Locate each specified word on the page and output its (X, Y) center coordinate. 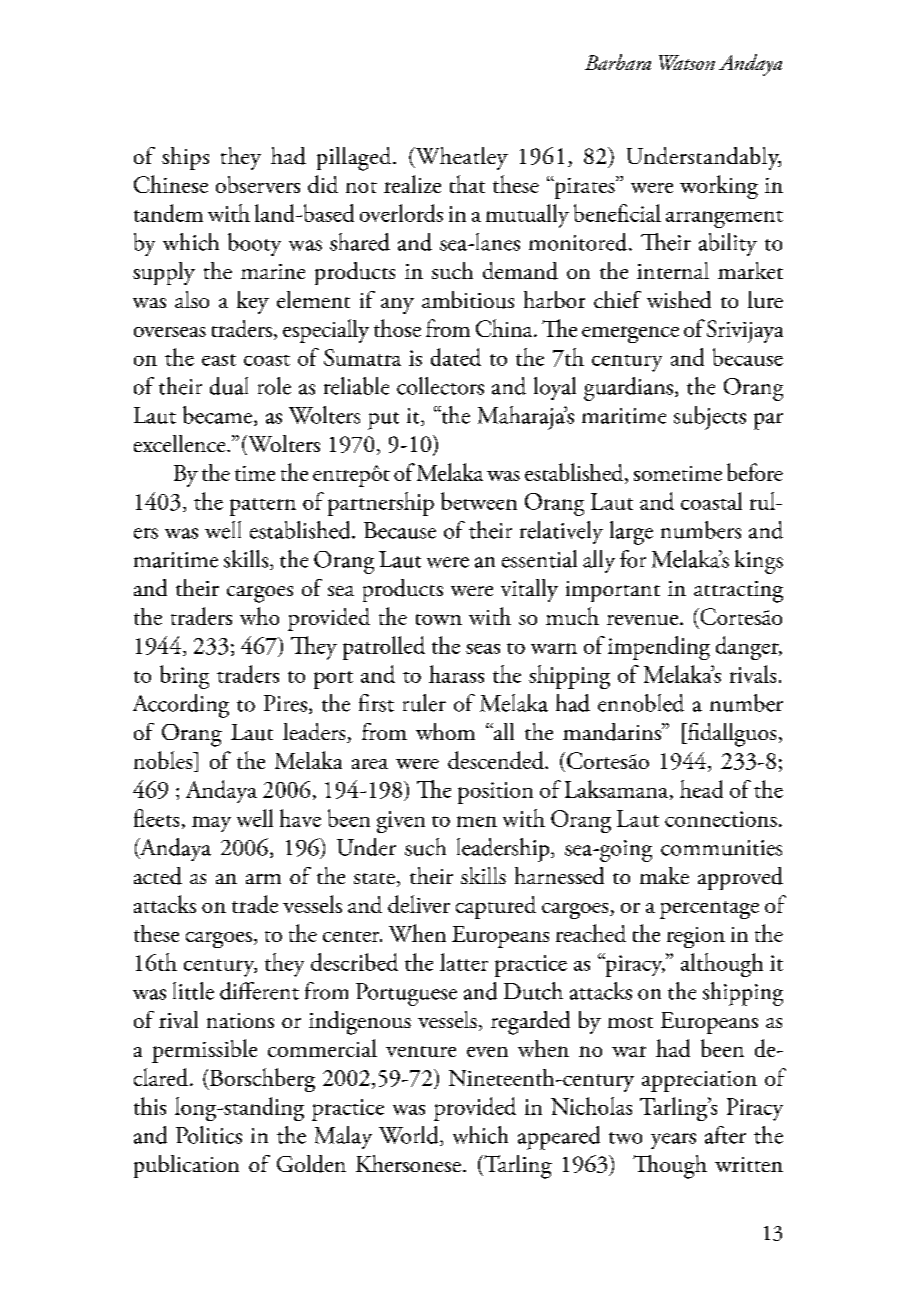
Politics (209, 1135)
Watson (687, 62)
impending (659, 648)
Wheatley (460, 158)
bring (184, 677)
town (439, 619)
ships (185, 158)
